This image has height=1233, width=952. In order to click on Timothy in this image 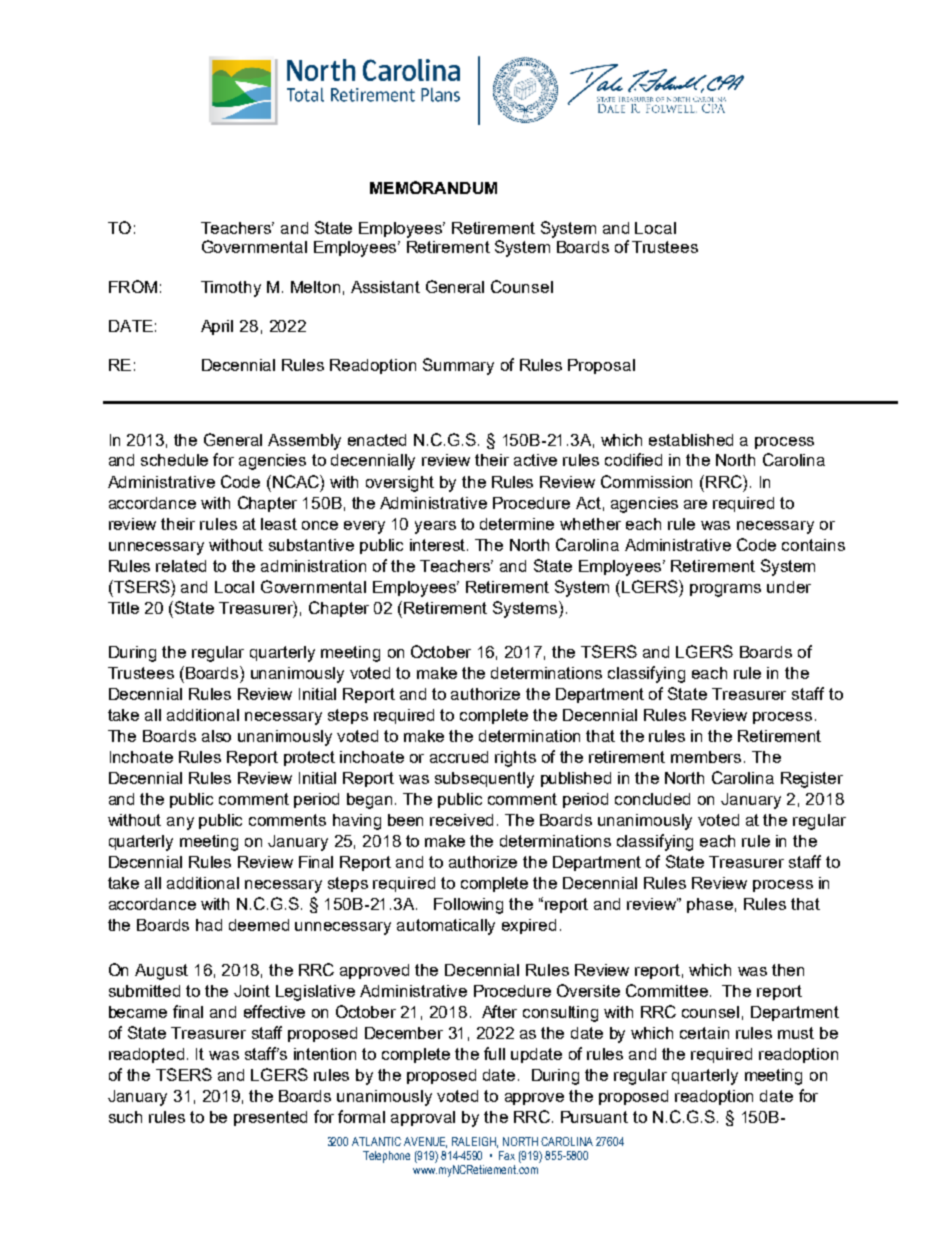, I will do `click(231, 289)`.
